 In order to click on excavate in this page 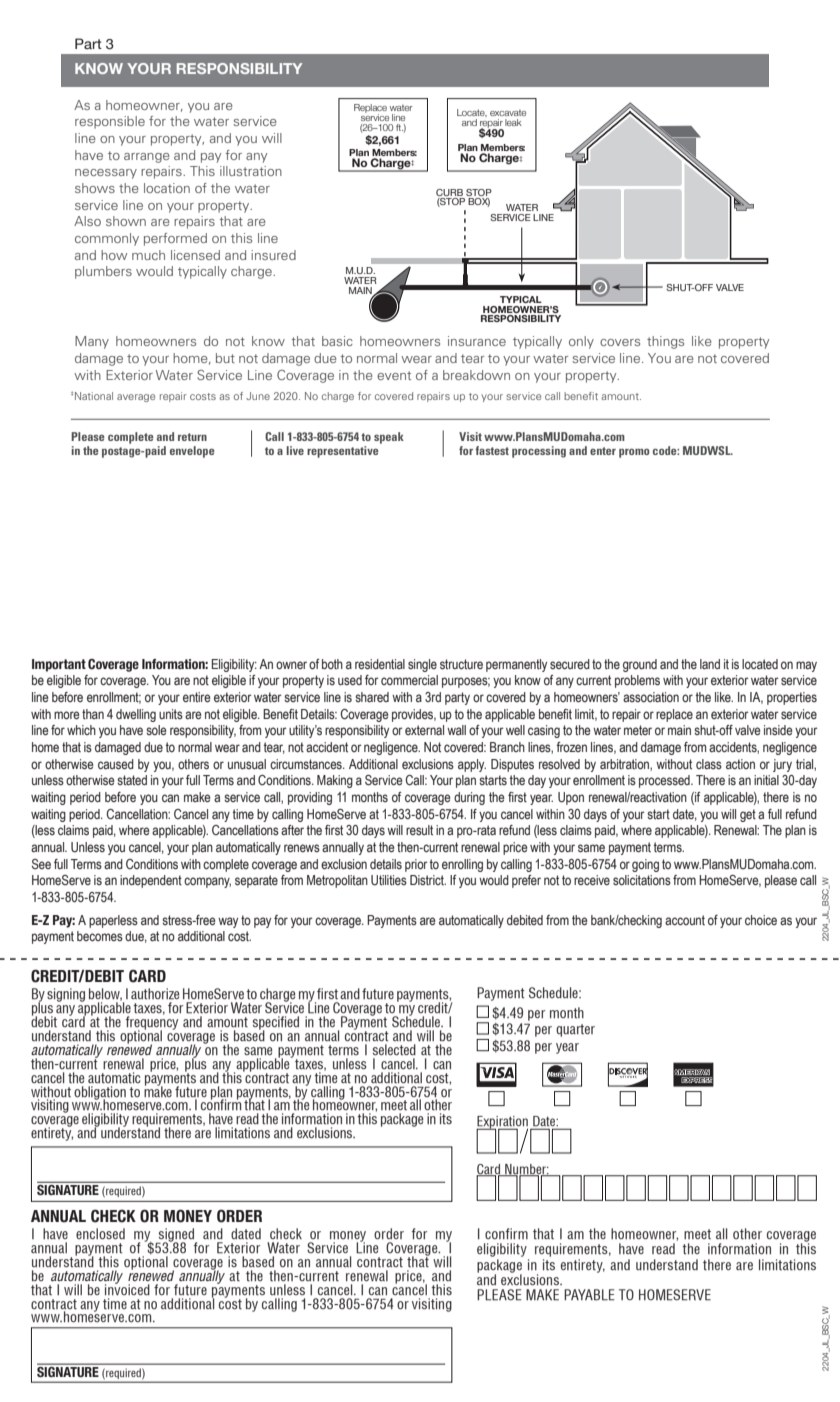, I will do `click(508, 112)`.
